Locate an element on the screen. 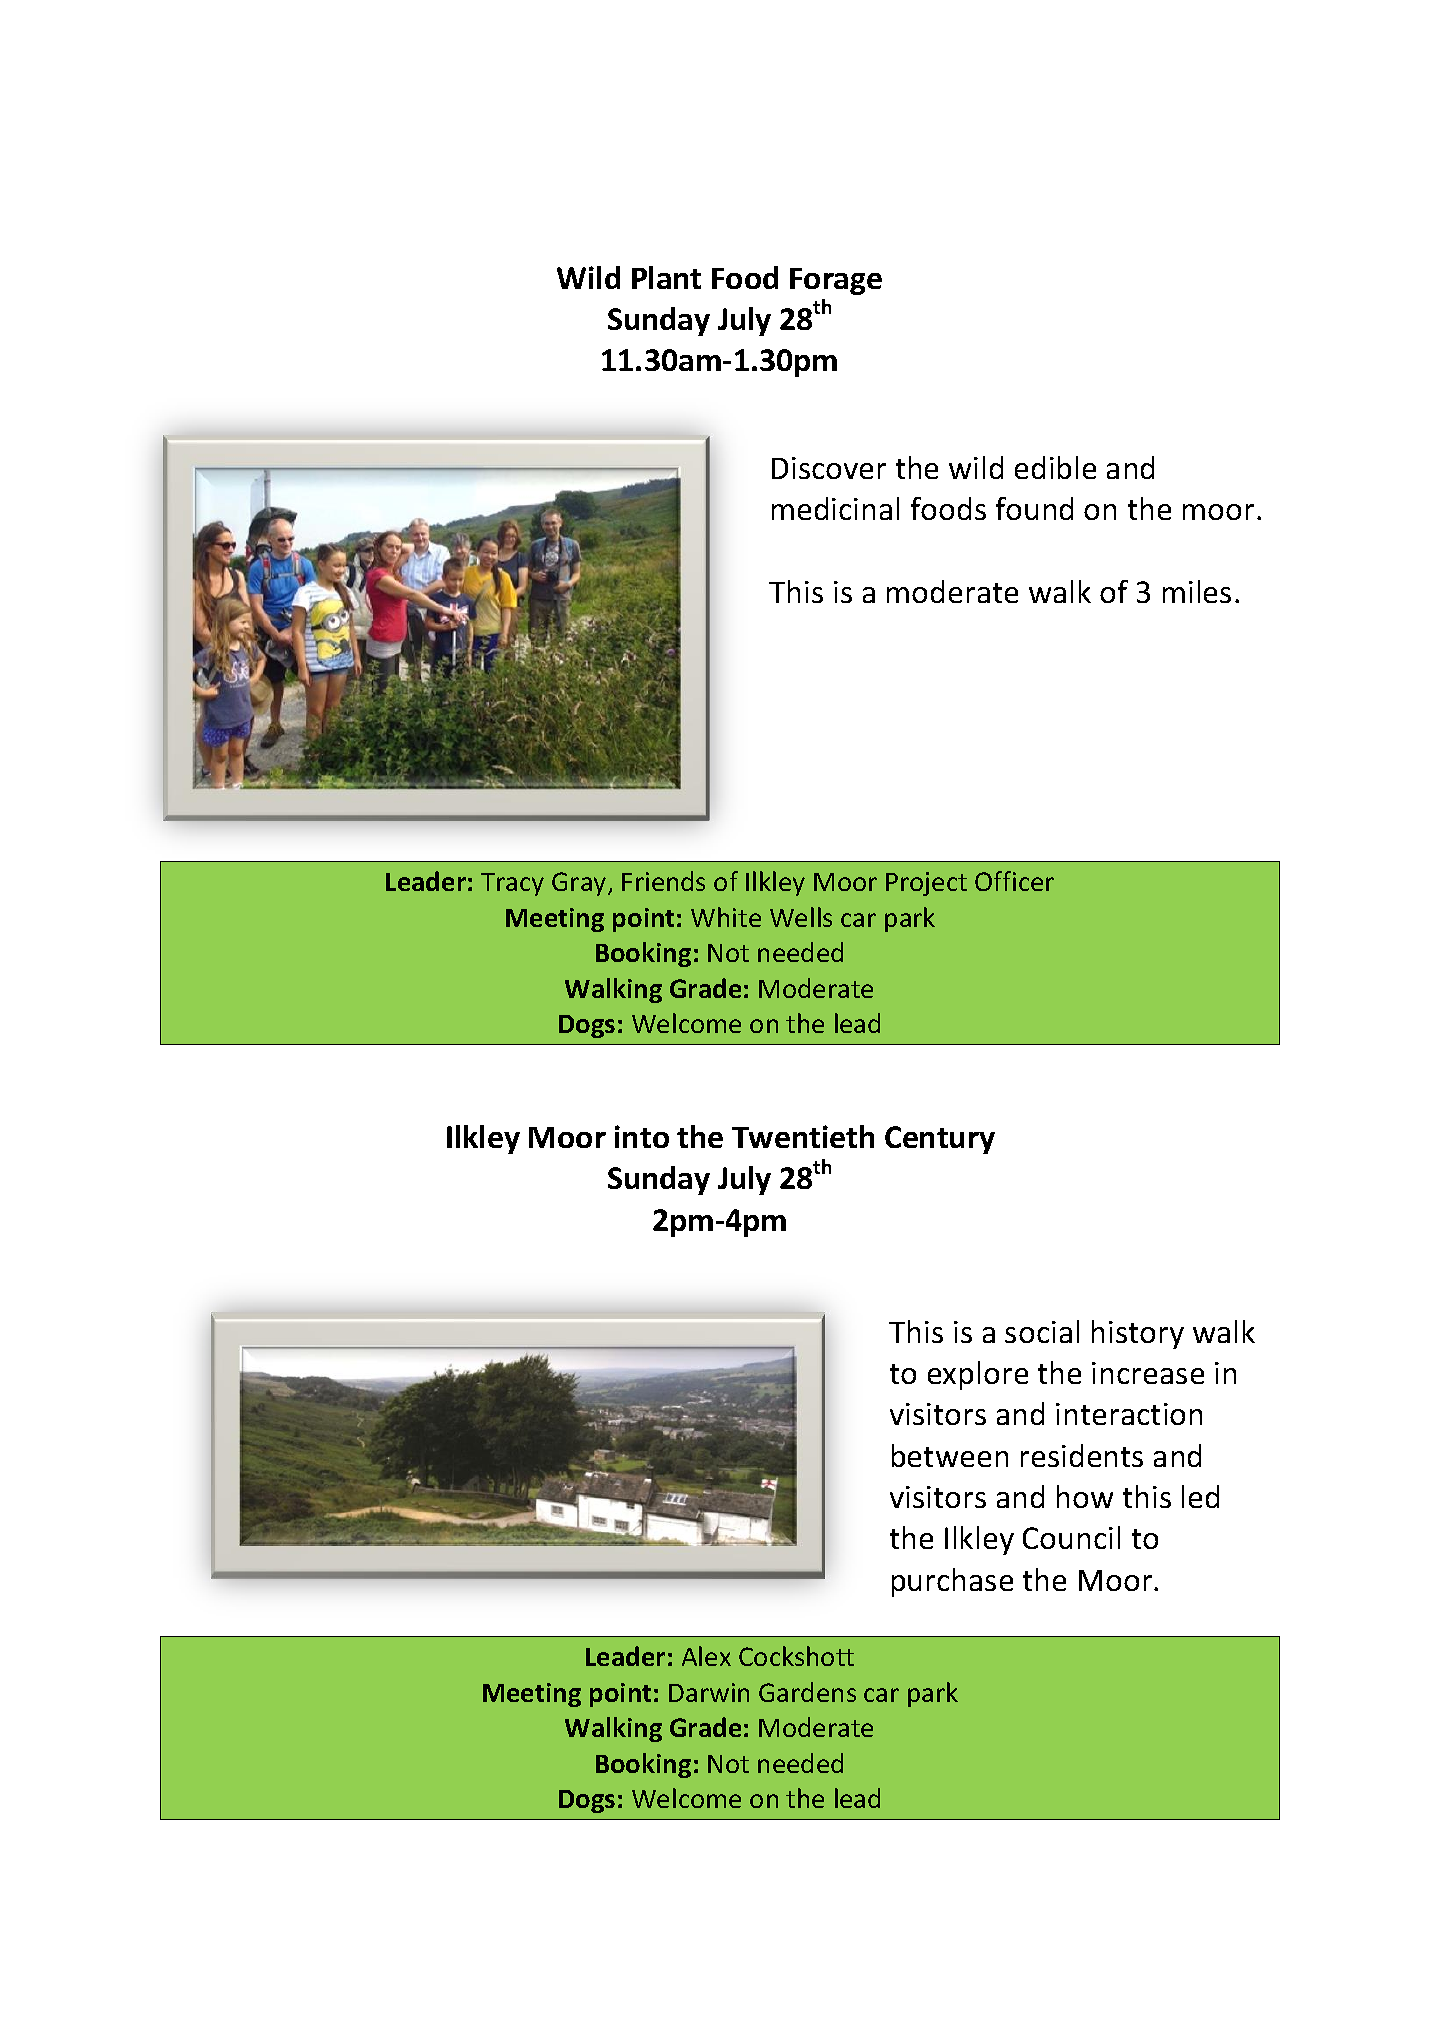 This screenshot has height=2036, width=1440. Officer is located at coordinates (1014, 881).
